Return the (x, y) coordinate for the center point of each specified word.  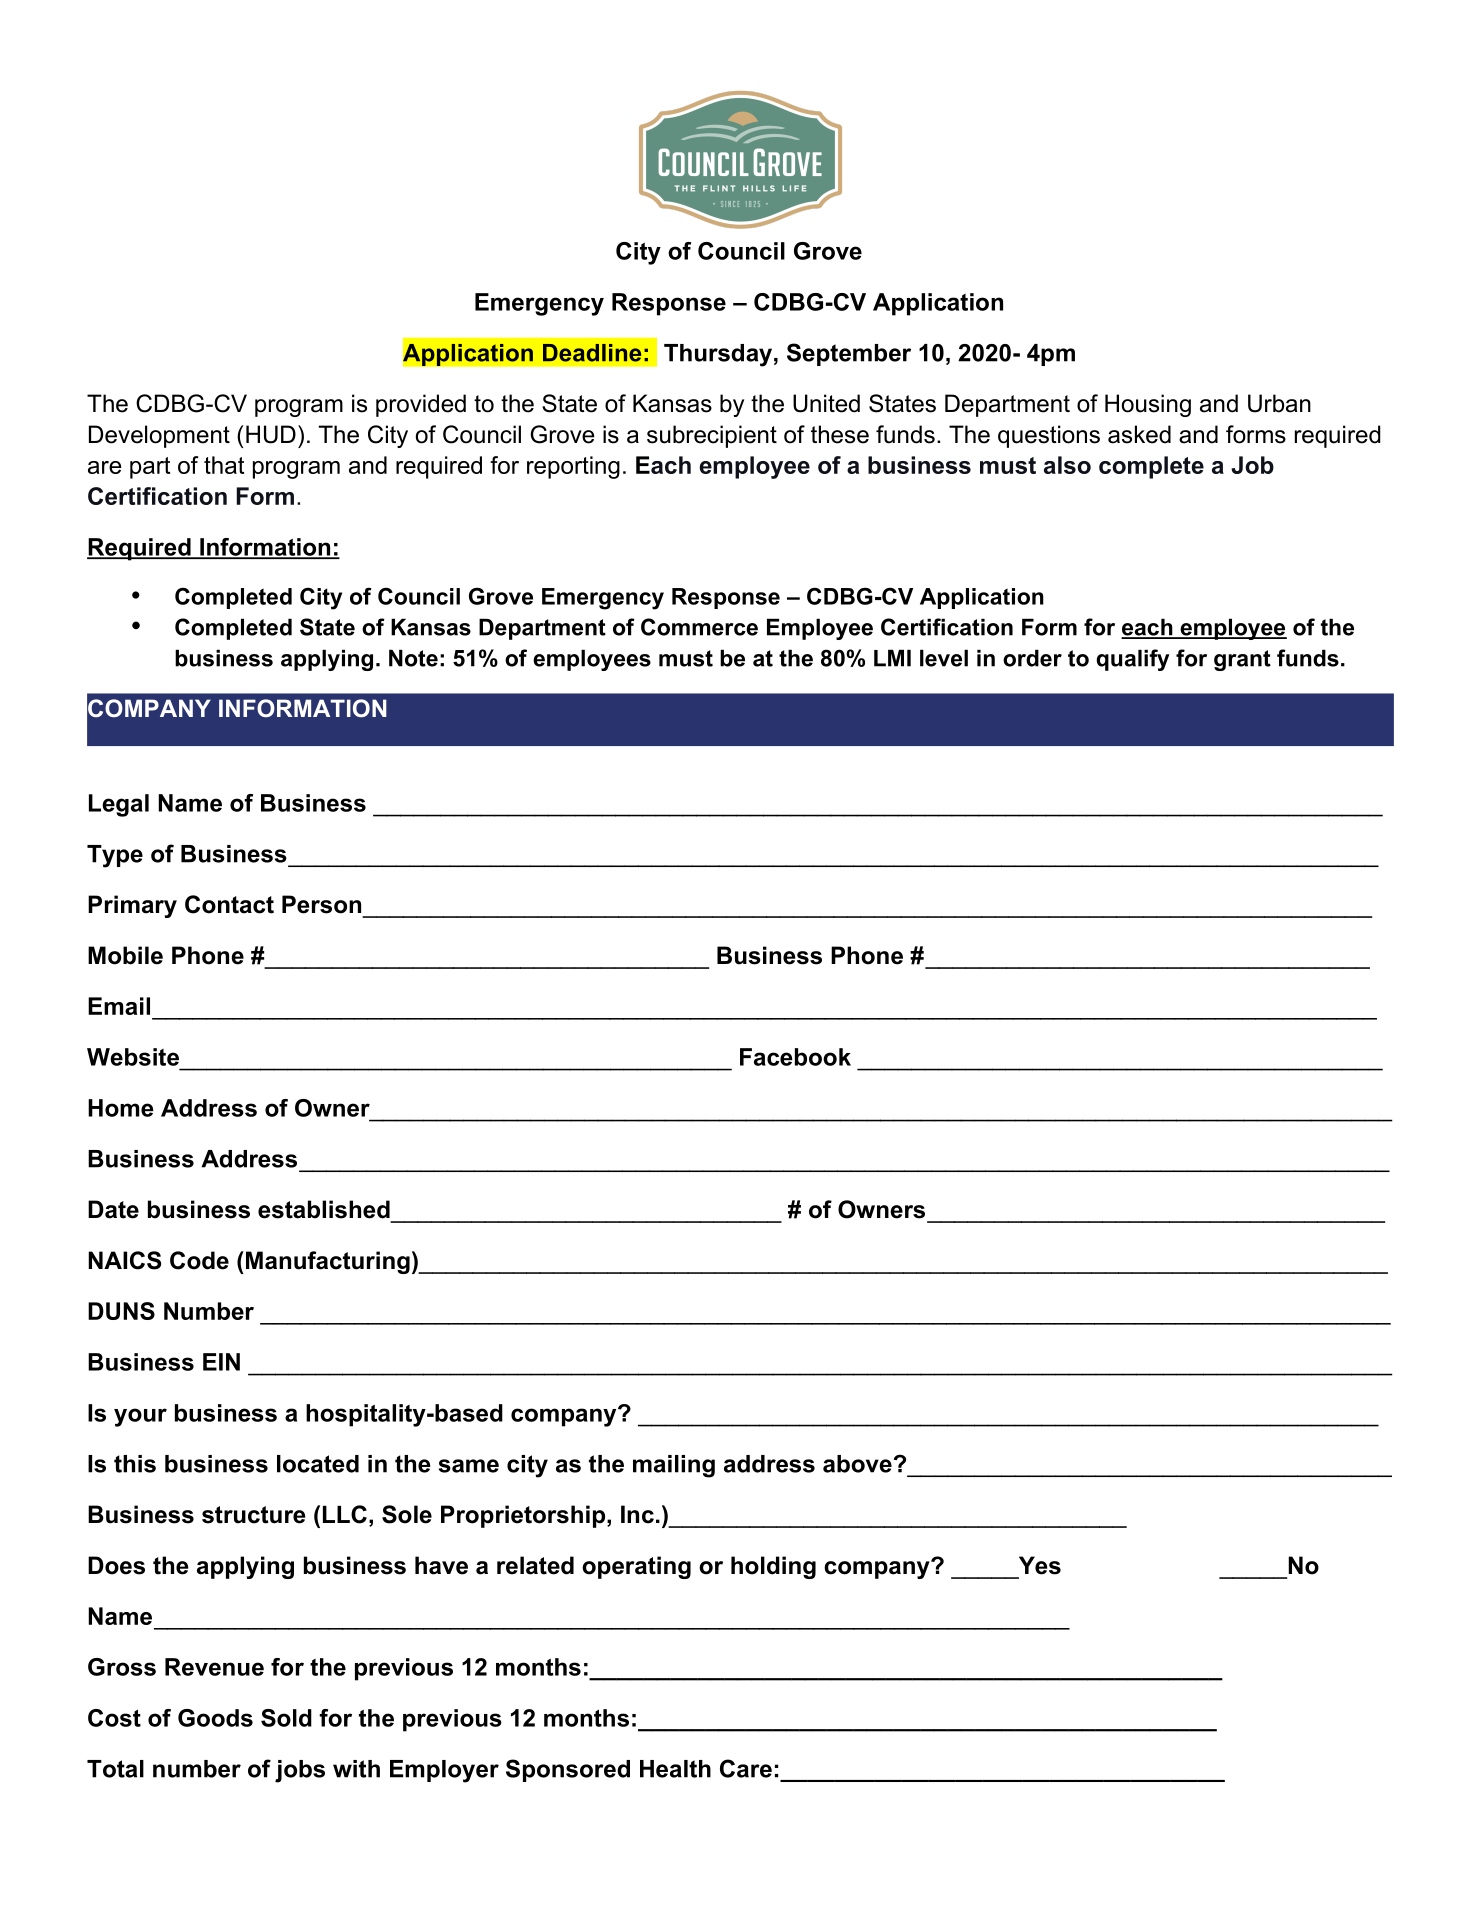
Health (675, 1769)
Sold (286, 1718)
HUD (271, 434)
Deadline (592, 353)
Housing (1148, 405)
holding (773, 1567)
